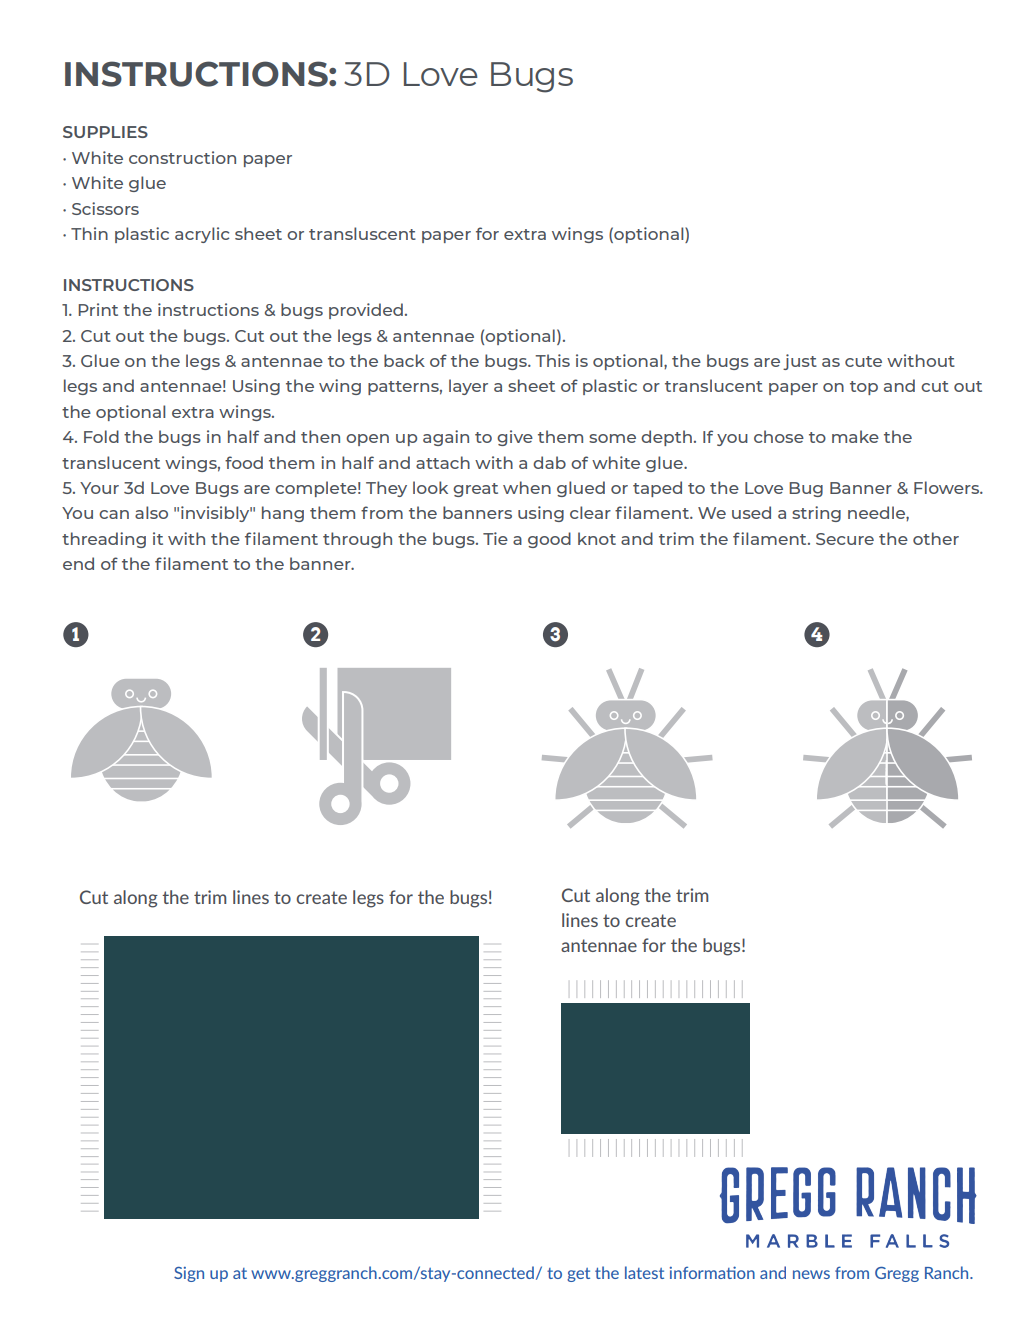 The image size is (1036, 1341). Describe the element at coordinates (816, 514) in the document. I see `string` at that location.
